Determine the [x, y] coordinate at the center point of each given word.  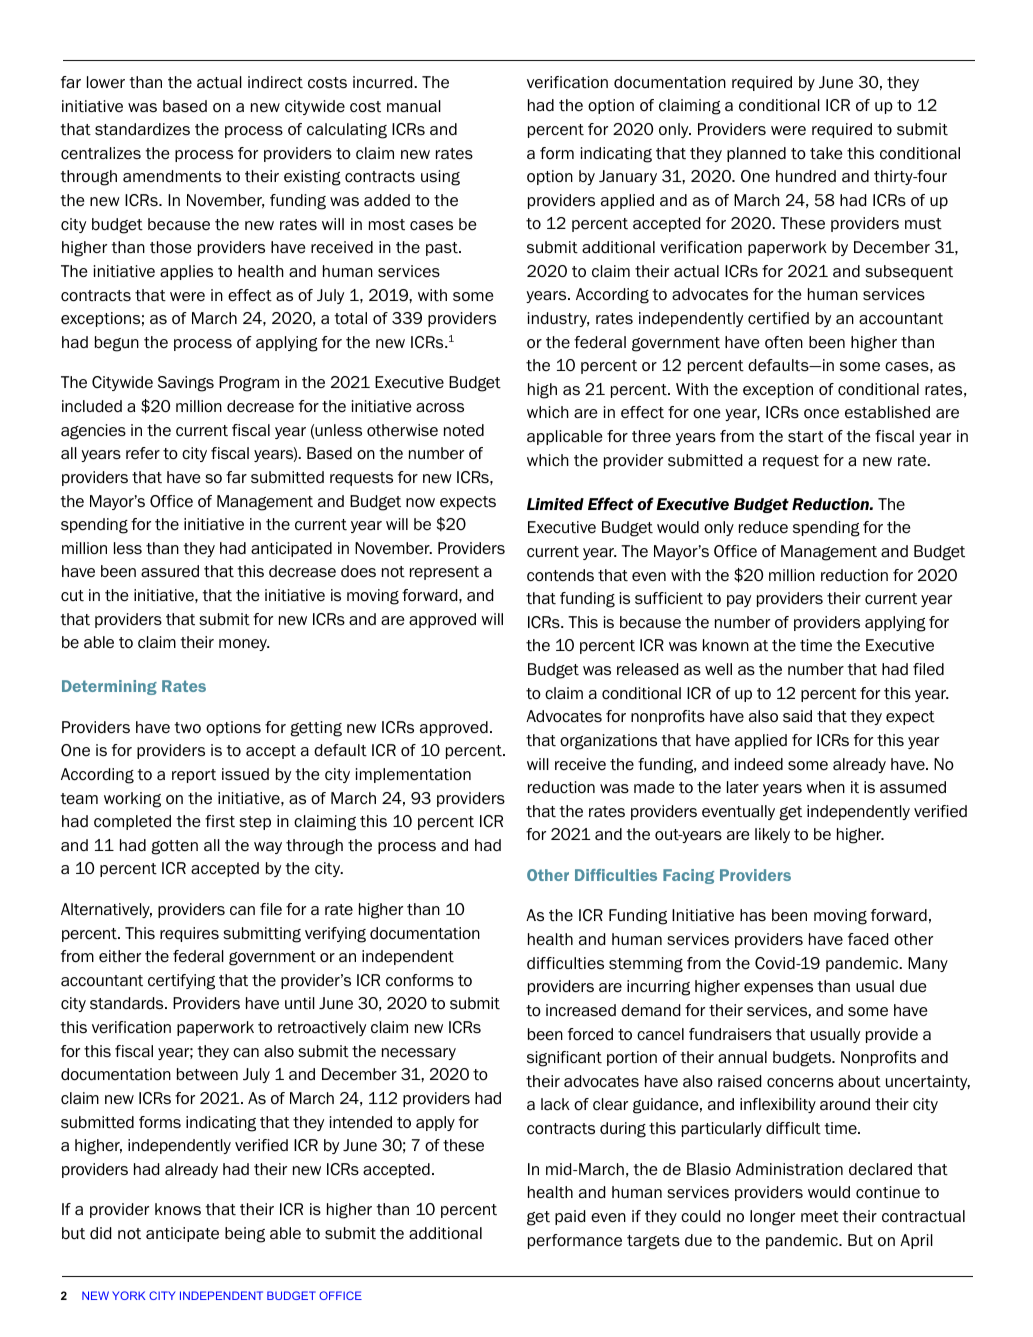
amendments [172, 176]
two [187, 728]
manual [414, 106]
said [797, 716]
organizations [608, 742]
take [826, 153]
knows [178, 1209]
